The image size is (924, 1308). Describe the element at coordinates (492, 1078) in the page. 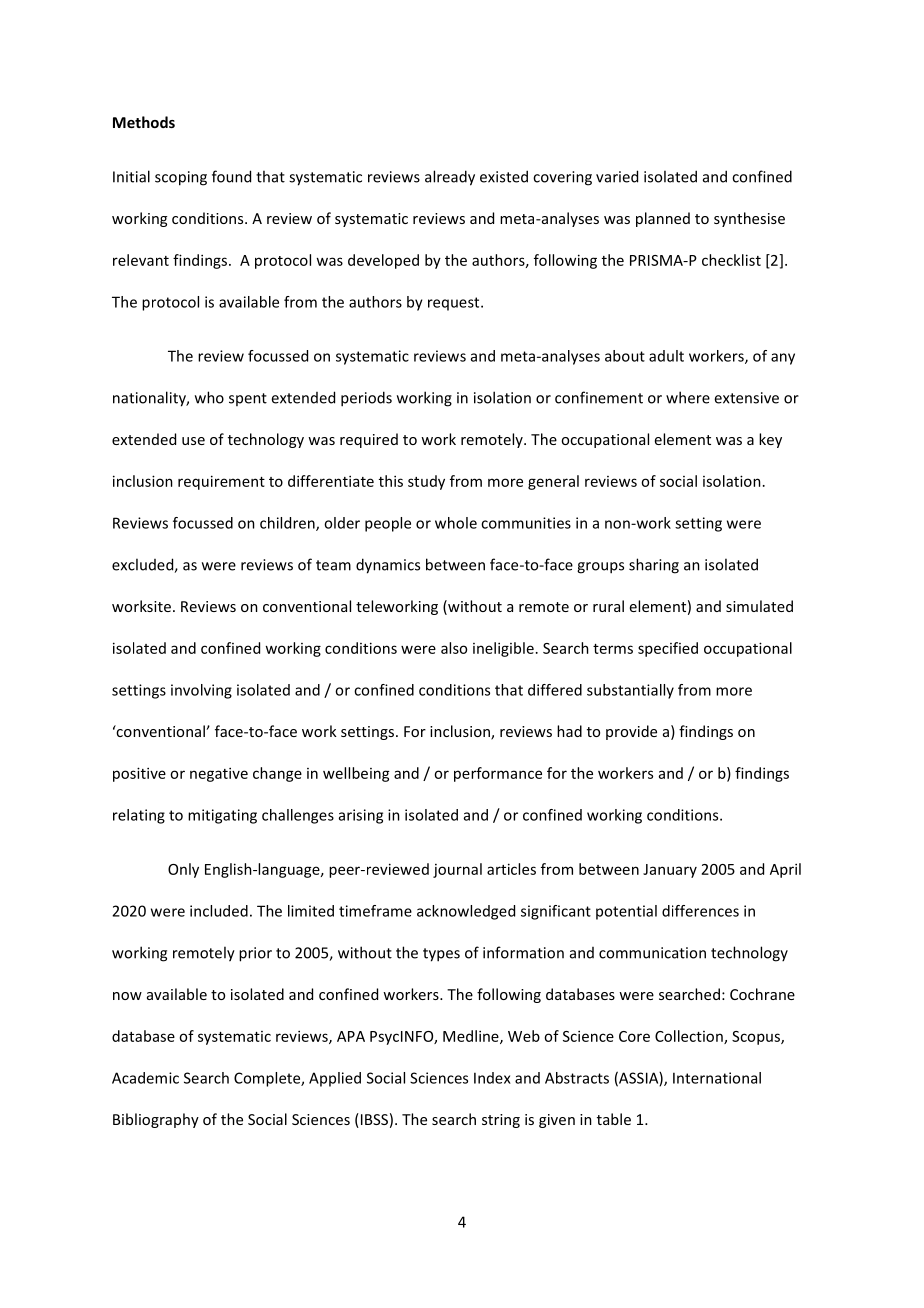

I see `Index` at that location.
